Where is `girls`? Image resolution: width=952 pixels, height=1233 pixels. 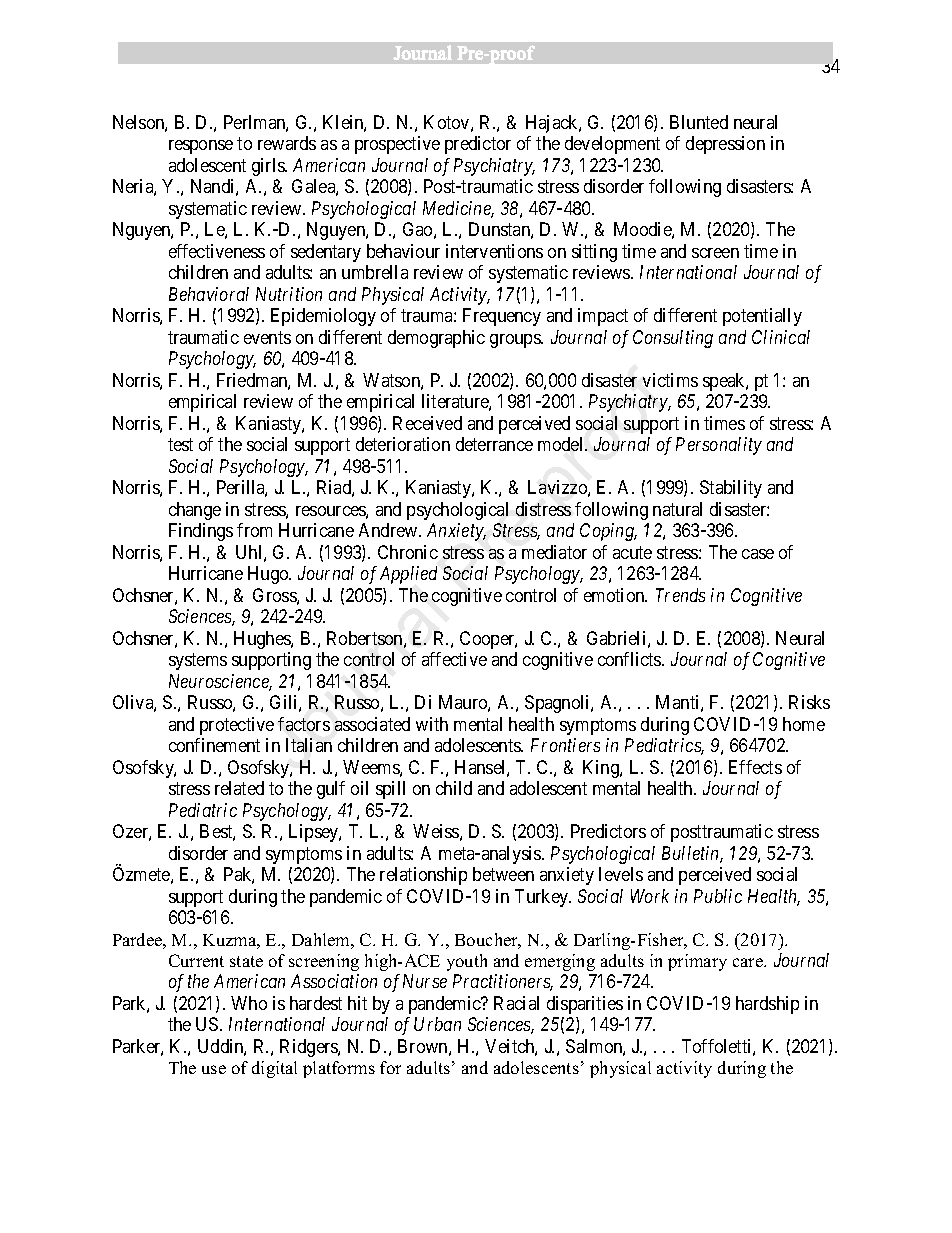 girls is located at coordinates (269, 167).
